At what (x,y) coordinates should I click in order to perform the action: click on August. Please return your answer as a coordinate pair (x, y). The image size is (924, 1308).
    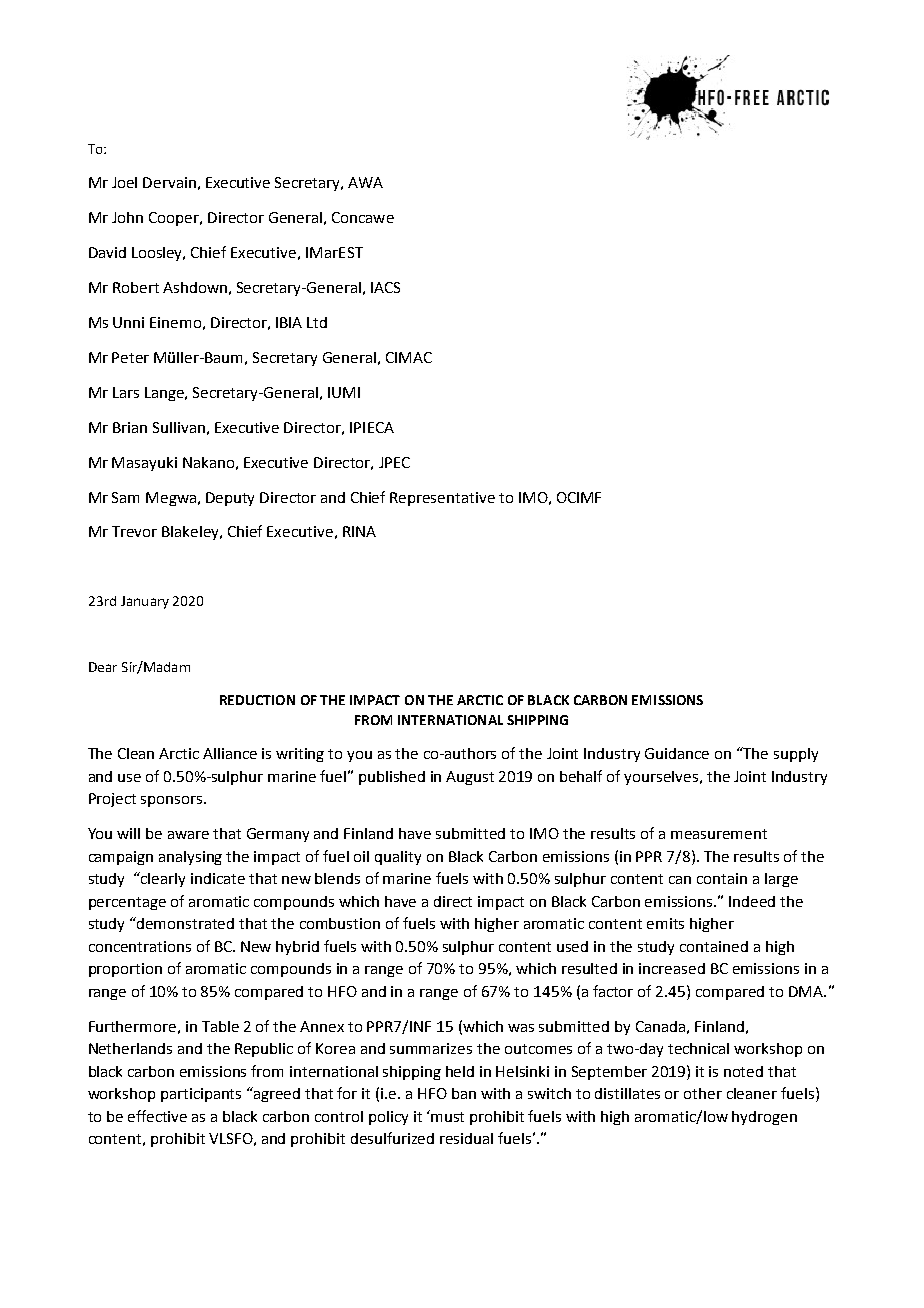
    Looking at the image, I should click on (470, 778).
